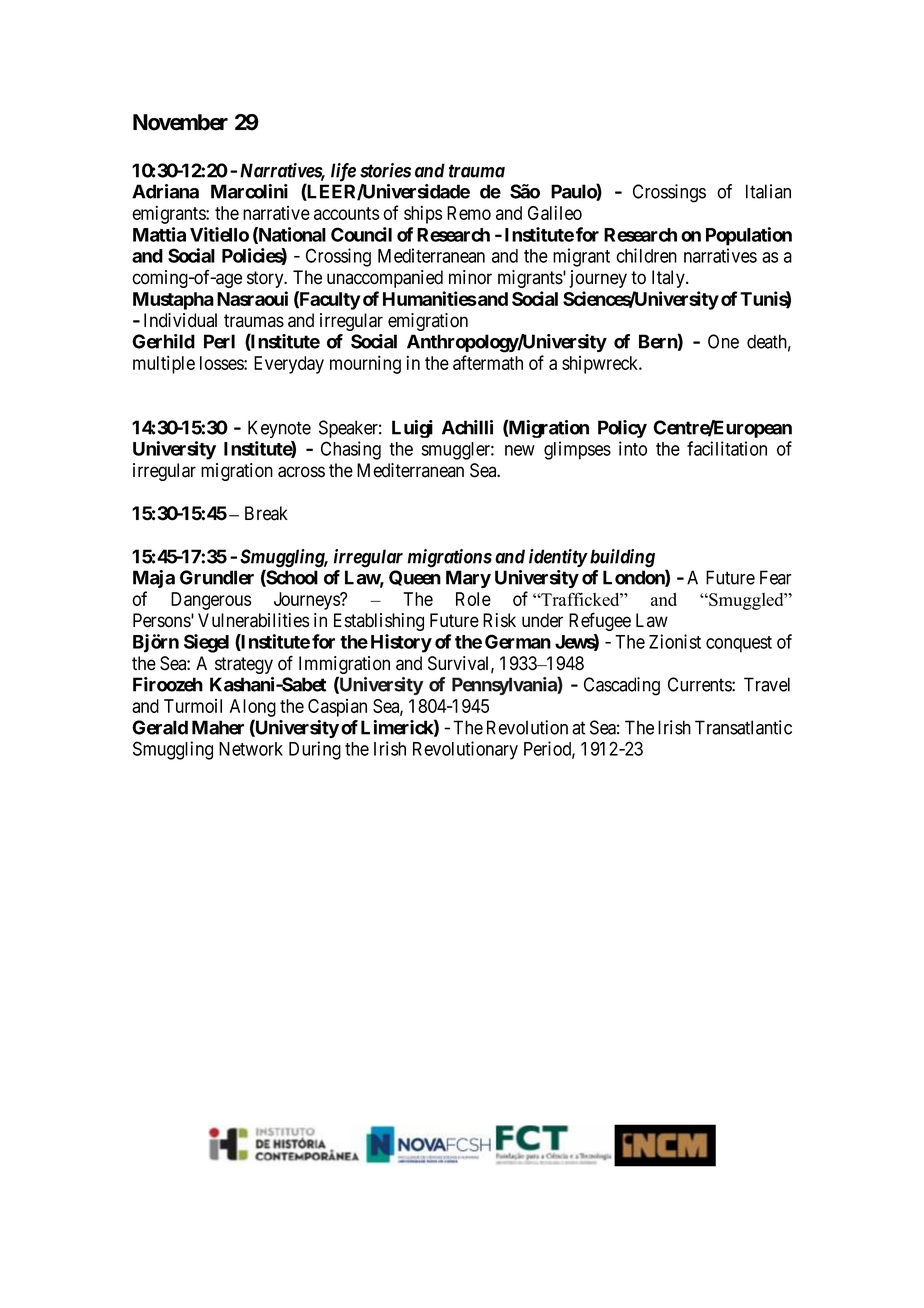  I want to click on Italian, so click(768, 191).
